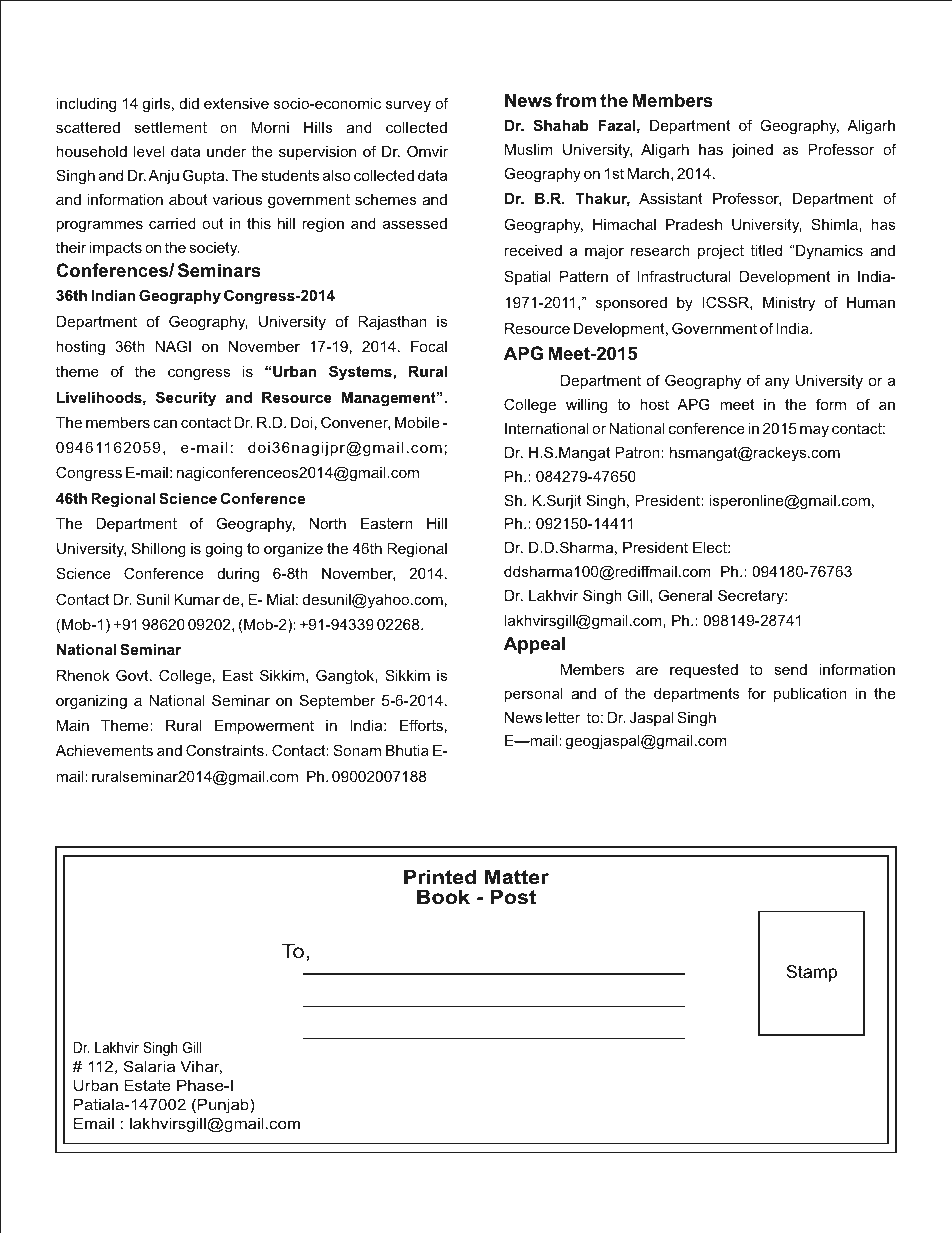 The width and height of the page is (952, 1233). I want to click on settlement, so click(170, 127).
